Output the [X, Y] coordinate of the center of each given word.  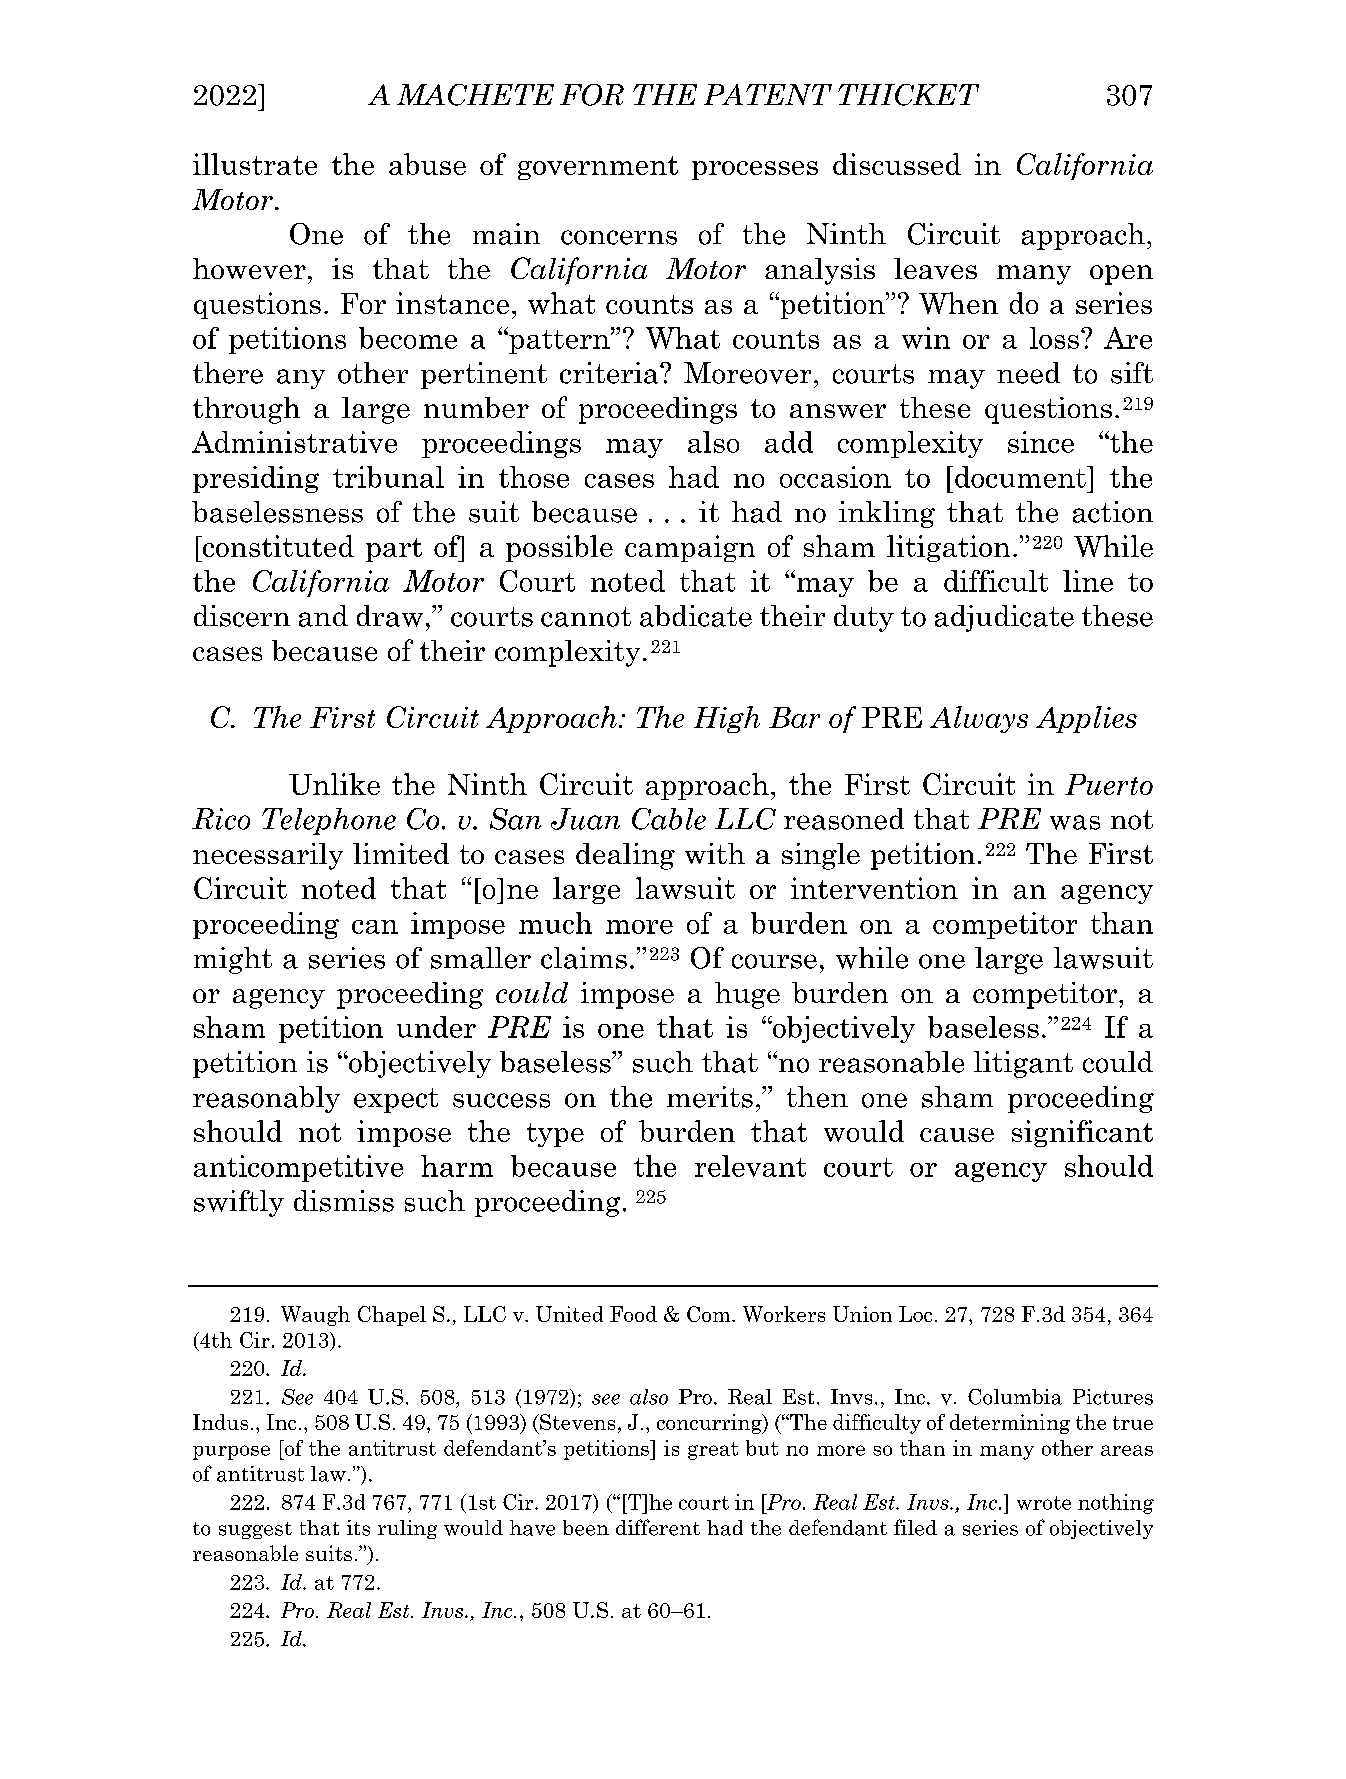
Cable [669, 819]
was [1075, 822]
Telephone [329, 821]
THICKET [908, 95]
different [658, 1527]
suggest [255, 1530]
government [598, 168]
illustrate [255, 164]
